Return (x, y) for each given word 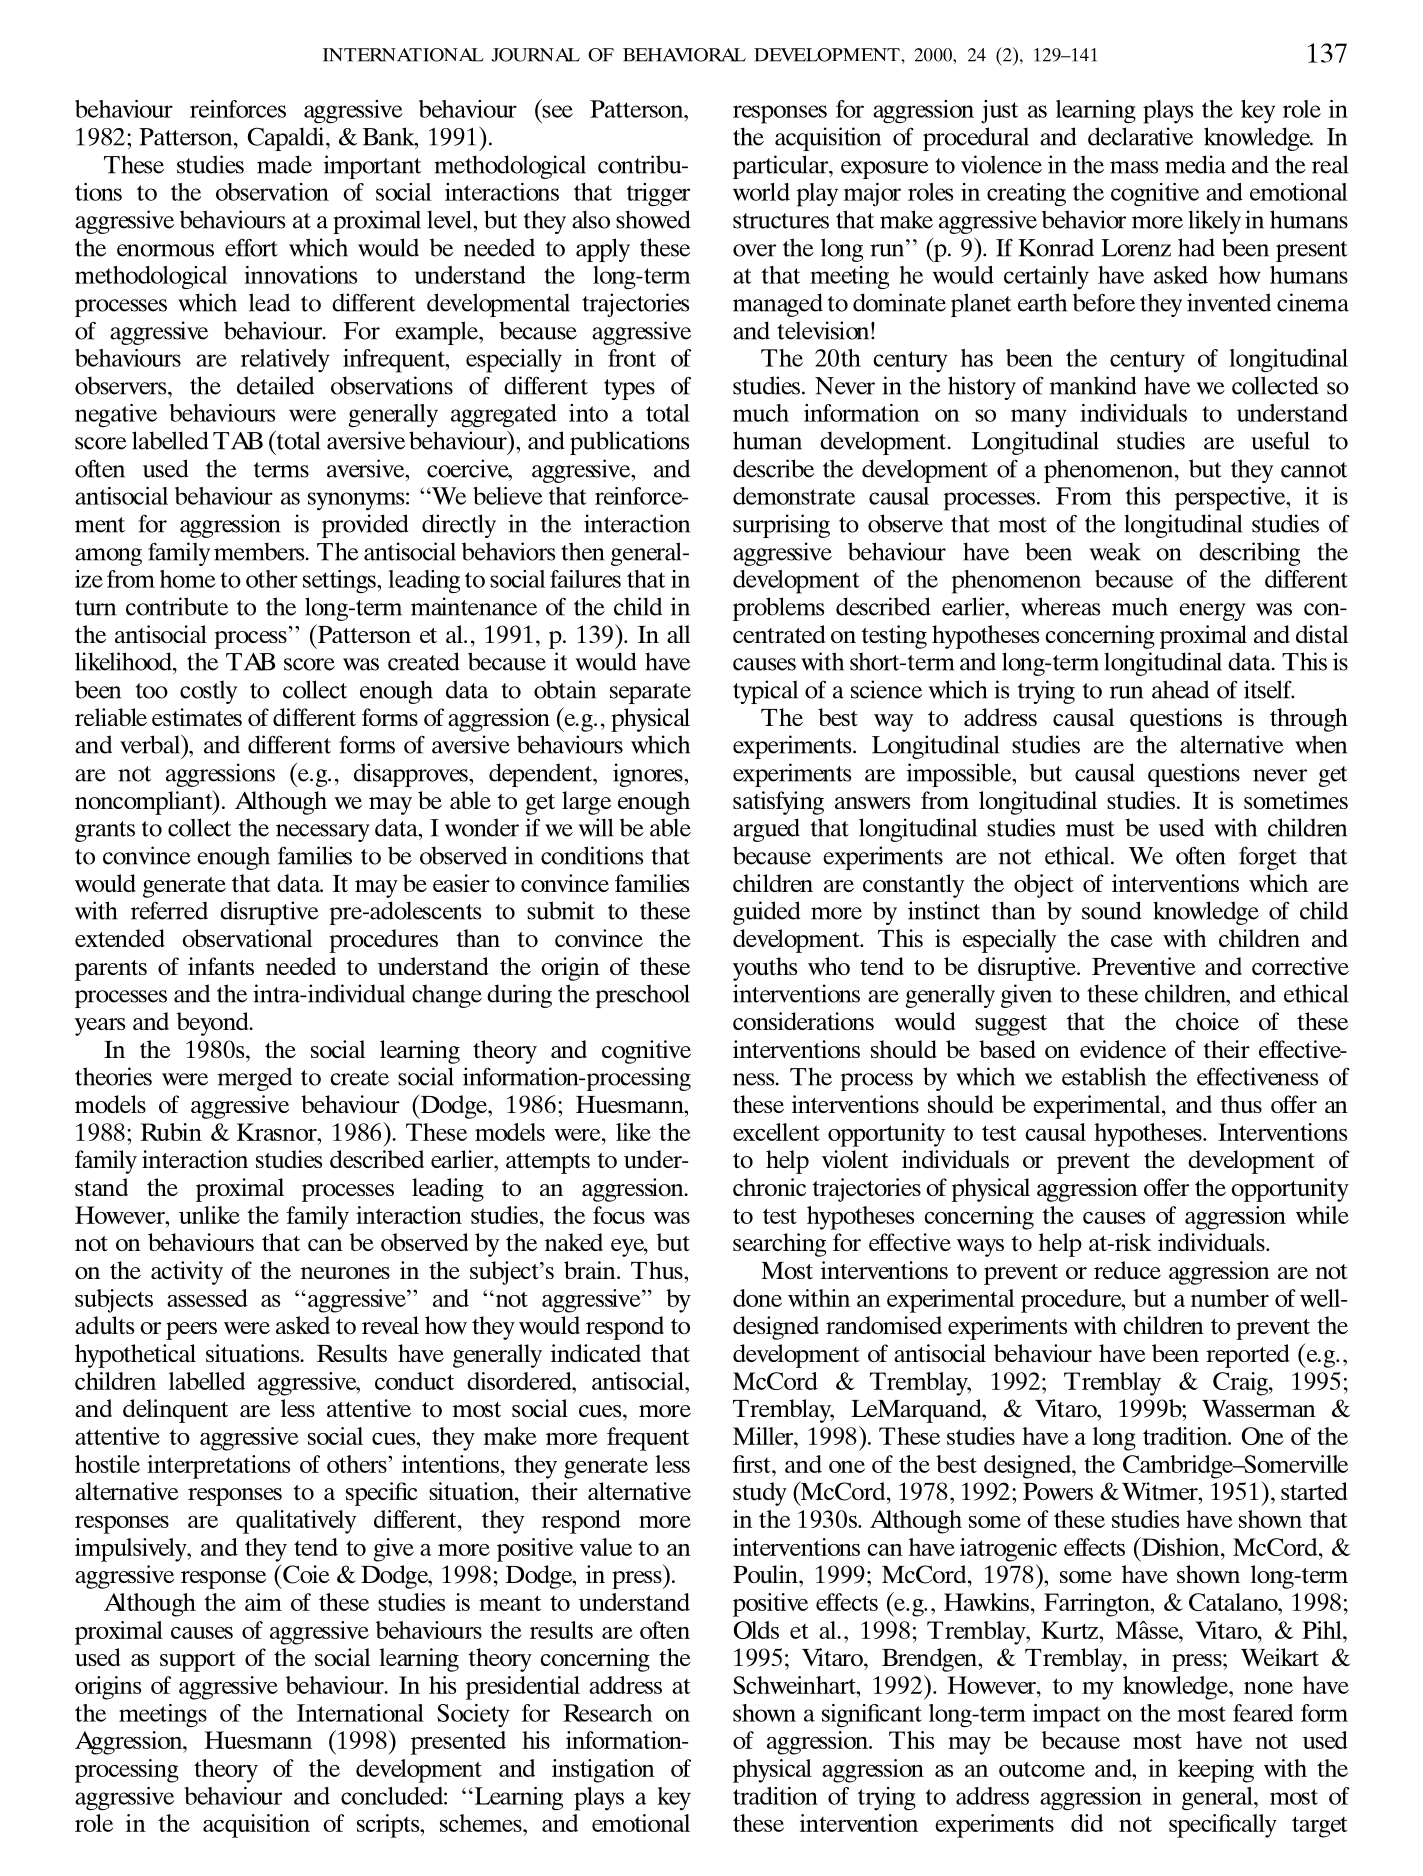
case (1132, 941)
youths (765, 969)
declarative (1140, 136)
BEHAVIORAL (684, 55)
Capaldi (287, 139)
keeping (1216, 1771)
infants (221, 966)
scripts (389, 1826)
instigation (603, 1771)
